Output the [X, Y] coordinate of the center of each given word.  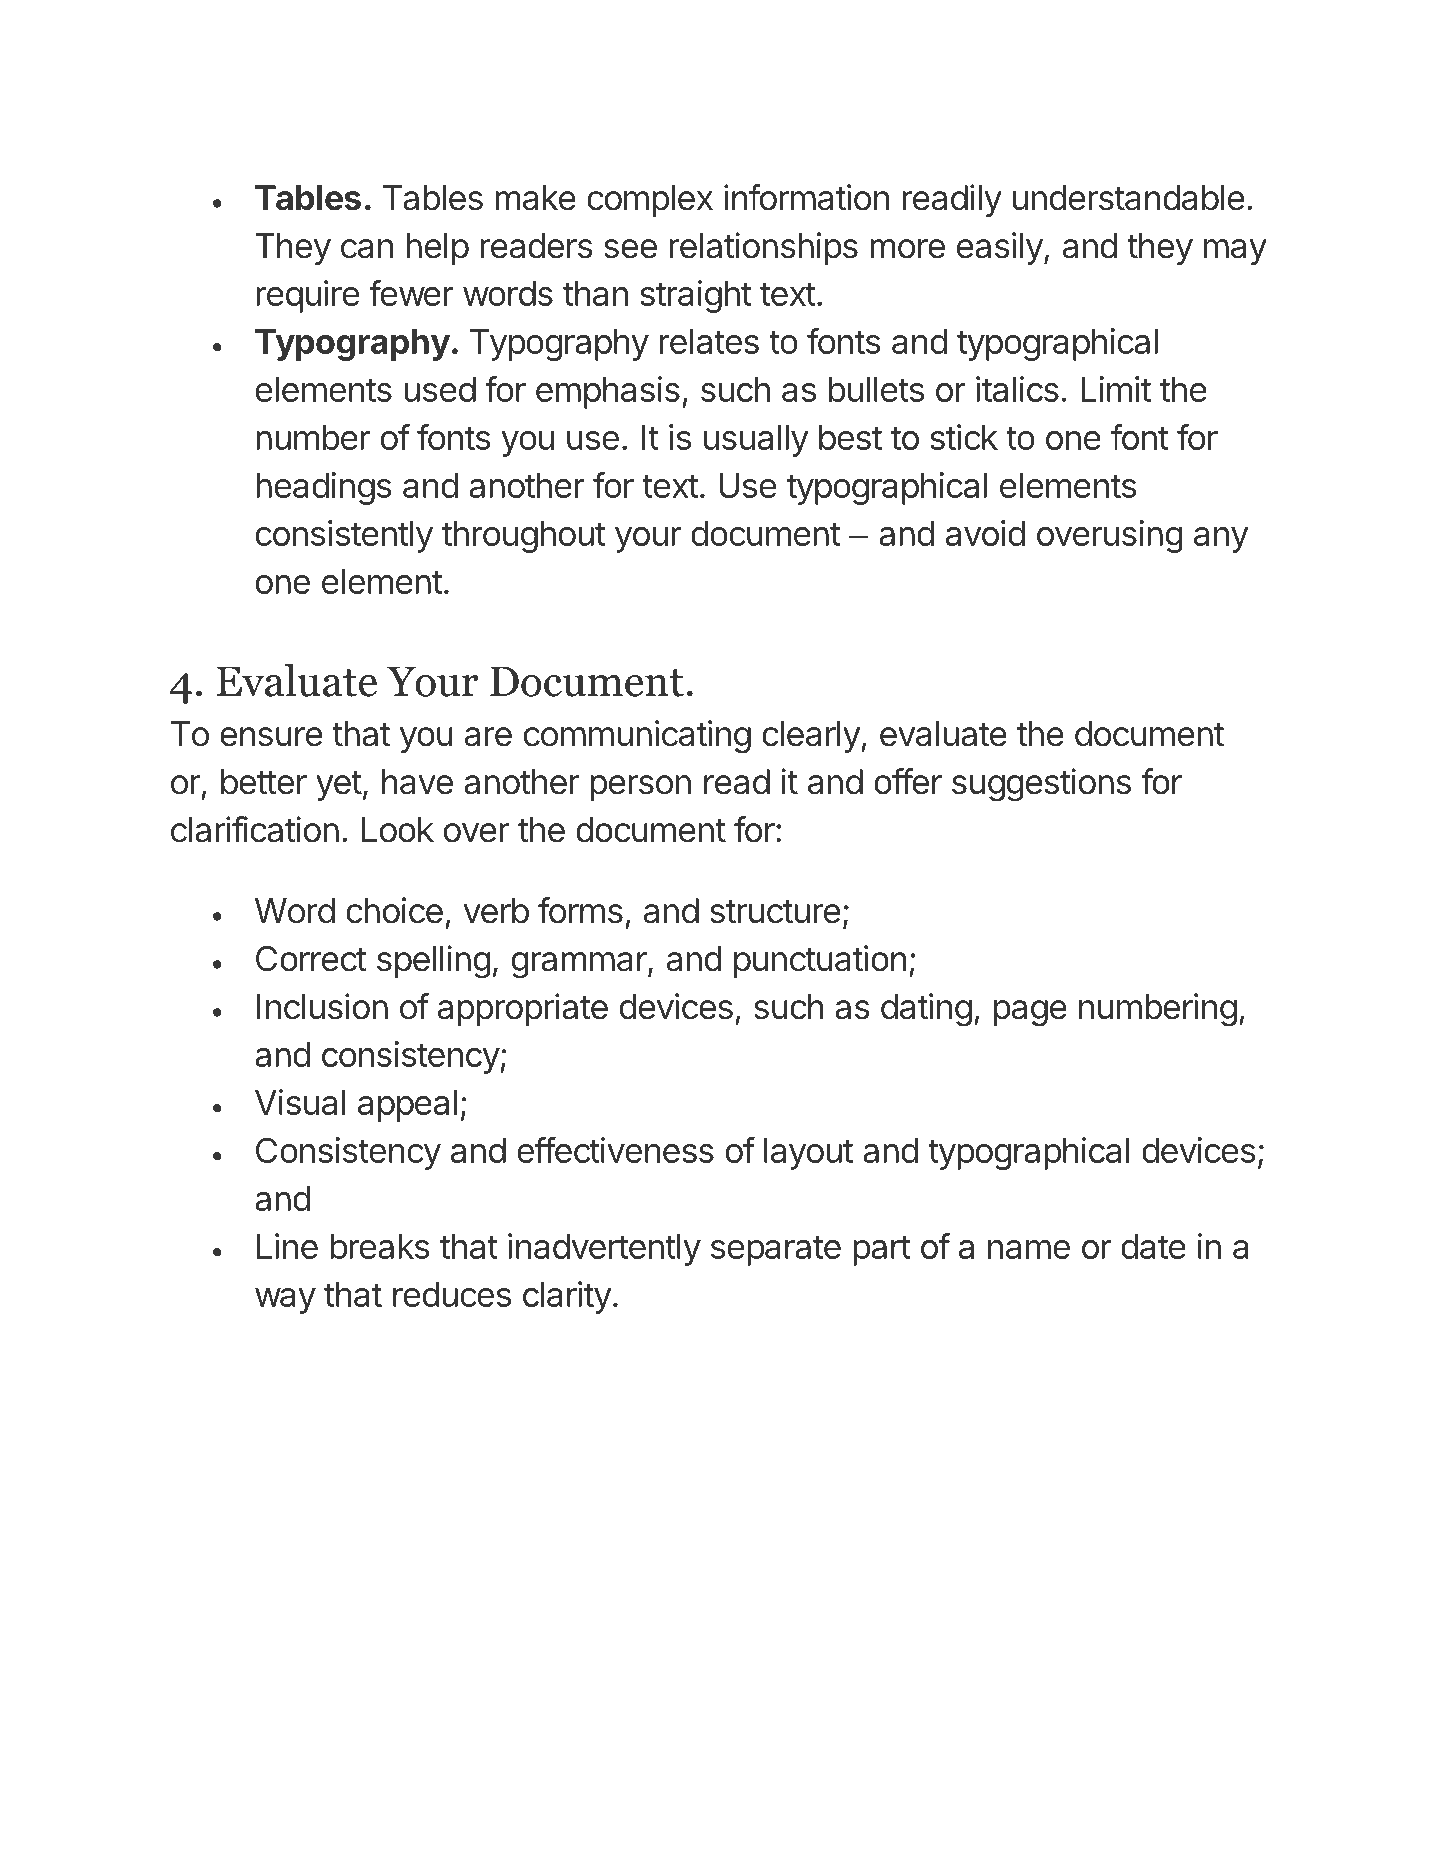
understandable [1128, 198]
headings [324, 488]
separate [776, 1250]
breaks [380, 1246]
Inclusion [322, 1006]
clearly [811, 737]
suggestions [1041, 784]
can [367, 249]
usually [756, 441]
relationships [763, 248]
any [1221, 540]
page [1030, 1013]
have [417, 782]
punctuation [820, 961]
